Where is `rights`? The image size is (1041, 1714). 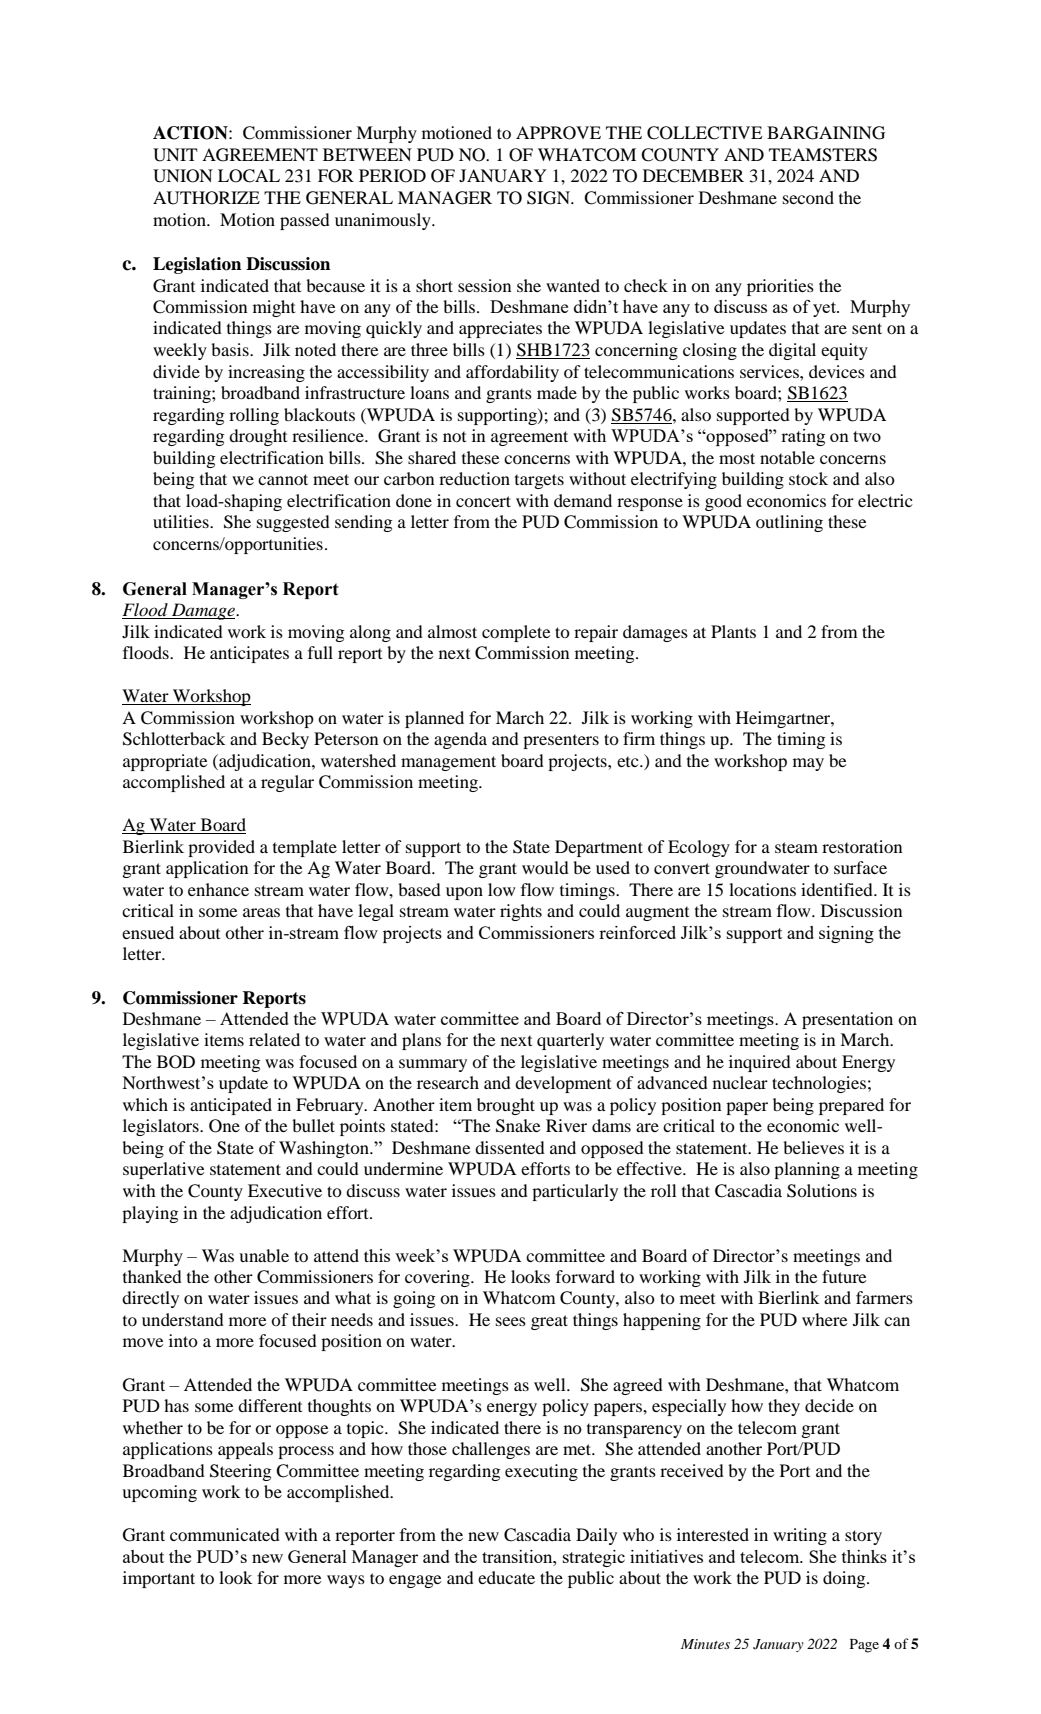
rights is located at coordinates (521, 912).
